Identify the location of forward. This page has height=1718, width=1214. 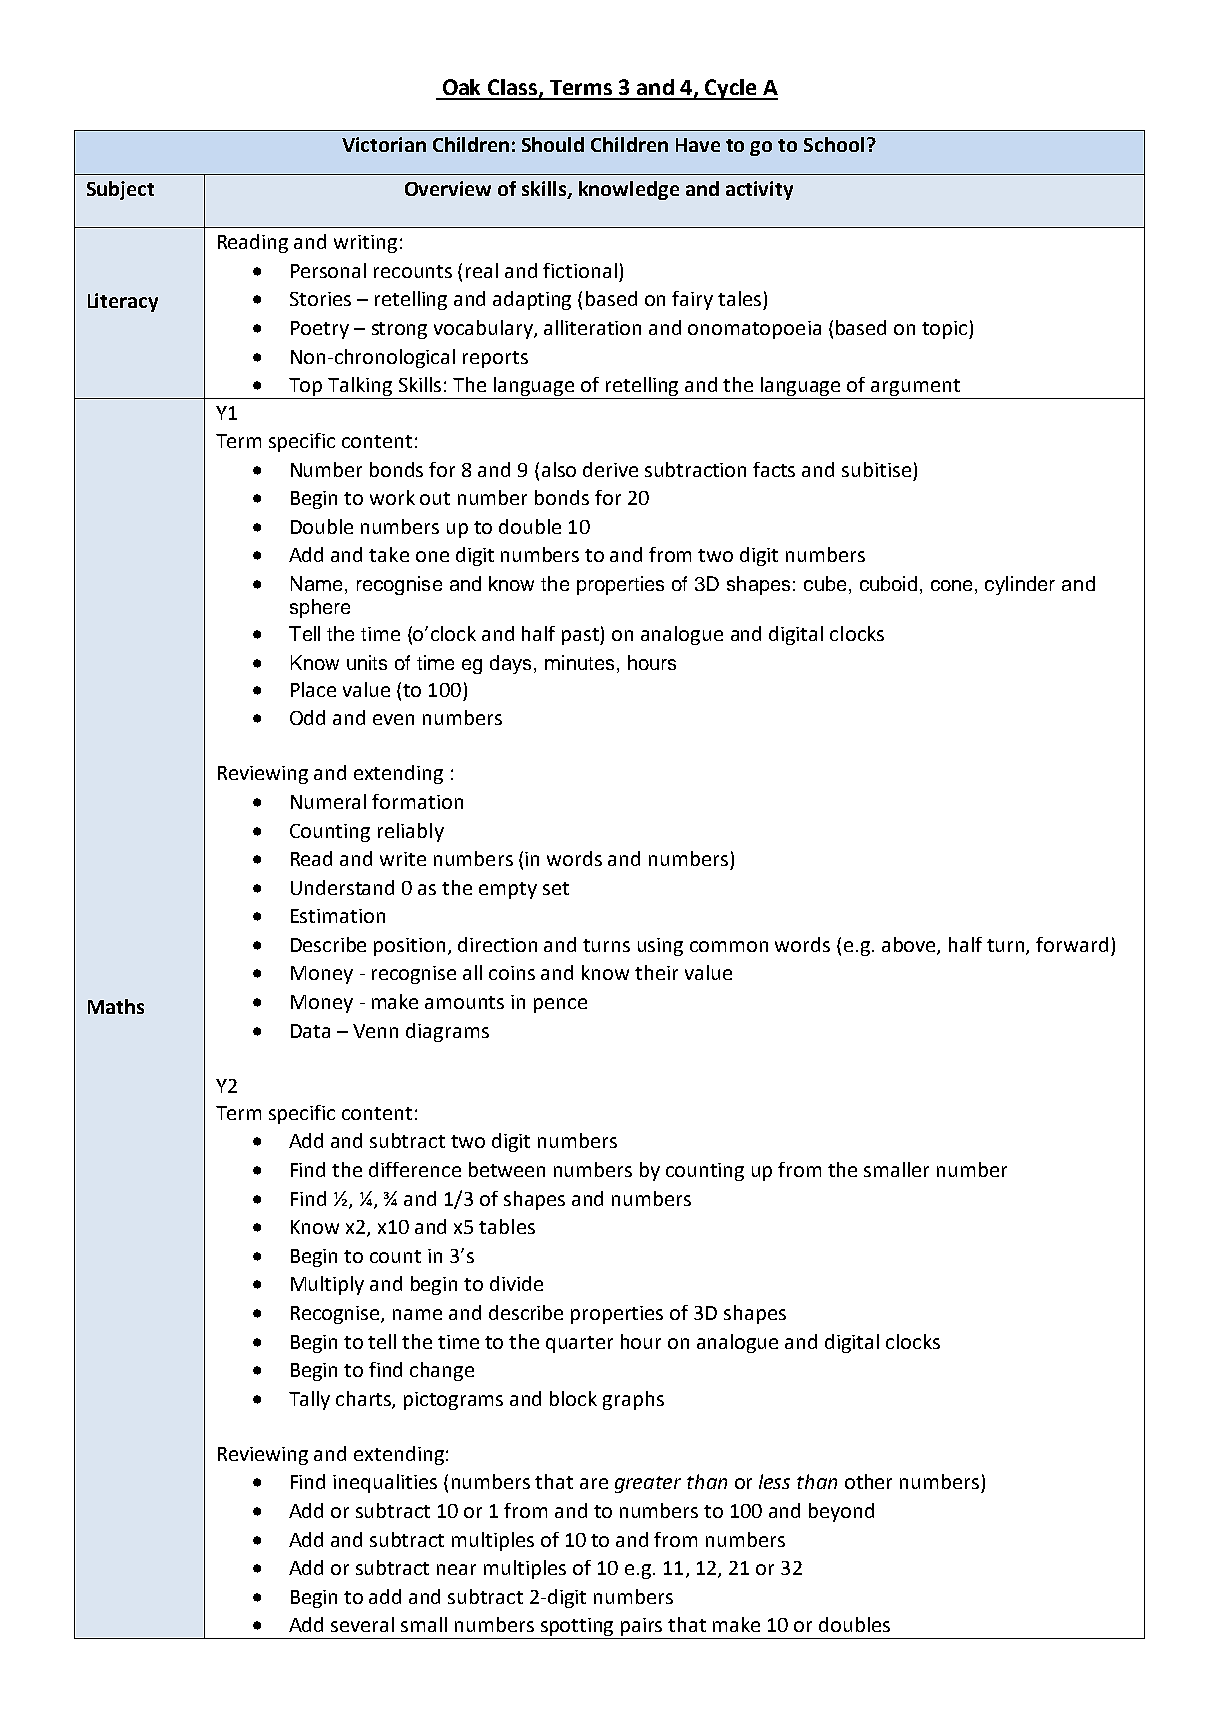
(1072, 944).
